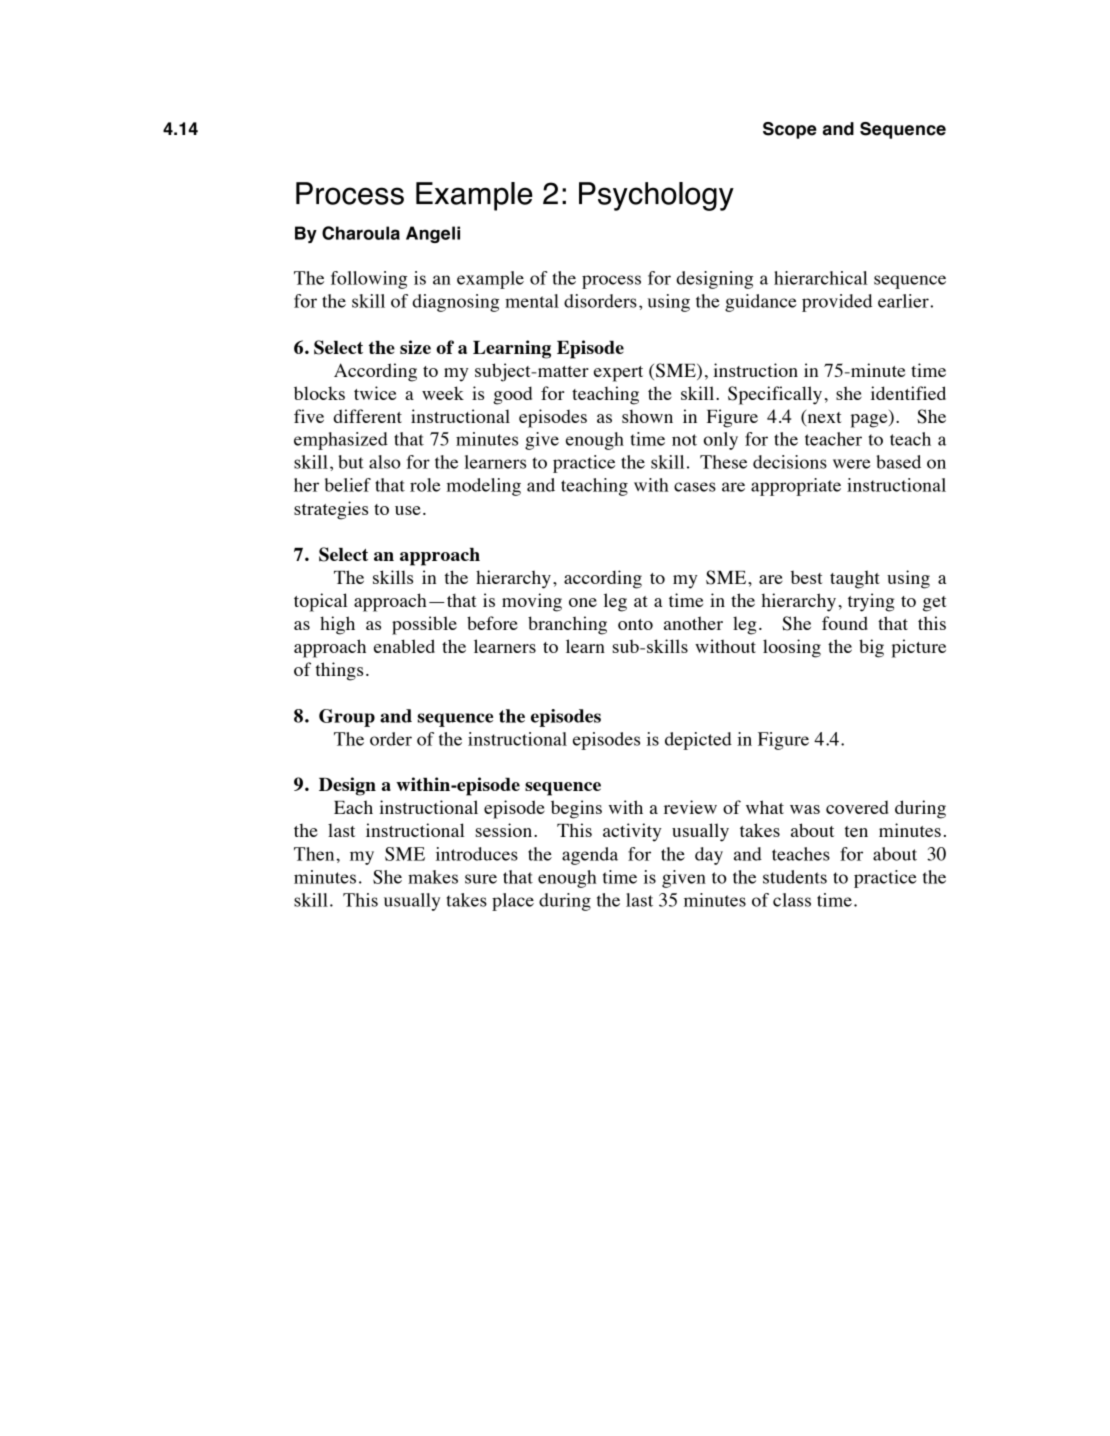 This screenshot has width=1110, height=1436. Describe the element at coordinates (790, 130) in the screenshot. I see `Scope` at that location.
